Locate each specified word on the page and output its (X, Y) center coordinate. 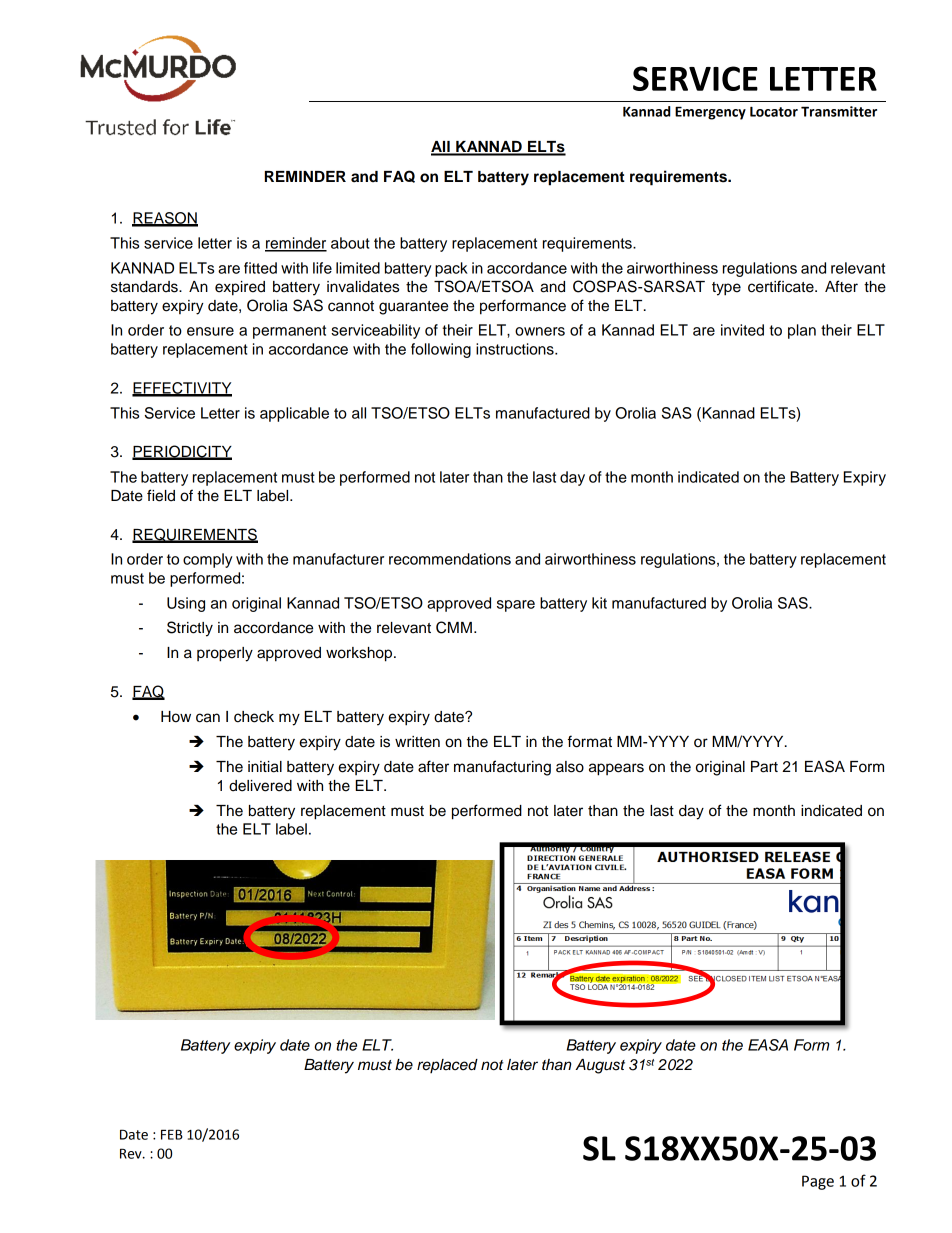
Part (764, 767)
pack (451, 269)
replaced (447, 1066)
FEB (172, 1134)
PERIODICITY (182, 452)
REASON (165, 219)
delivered (260, 786)
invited (742, 330)
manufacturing (502, 768)
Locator (774, 111)
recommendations (450, 559)
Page (818, 1182)
